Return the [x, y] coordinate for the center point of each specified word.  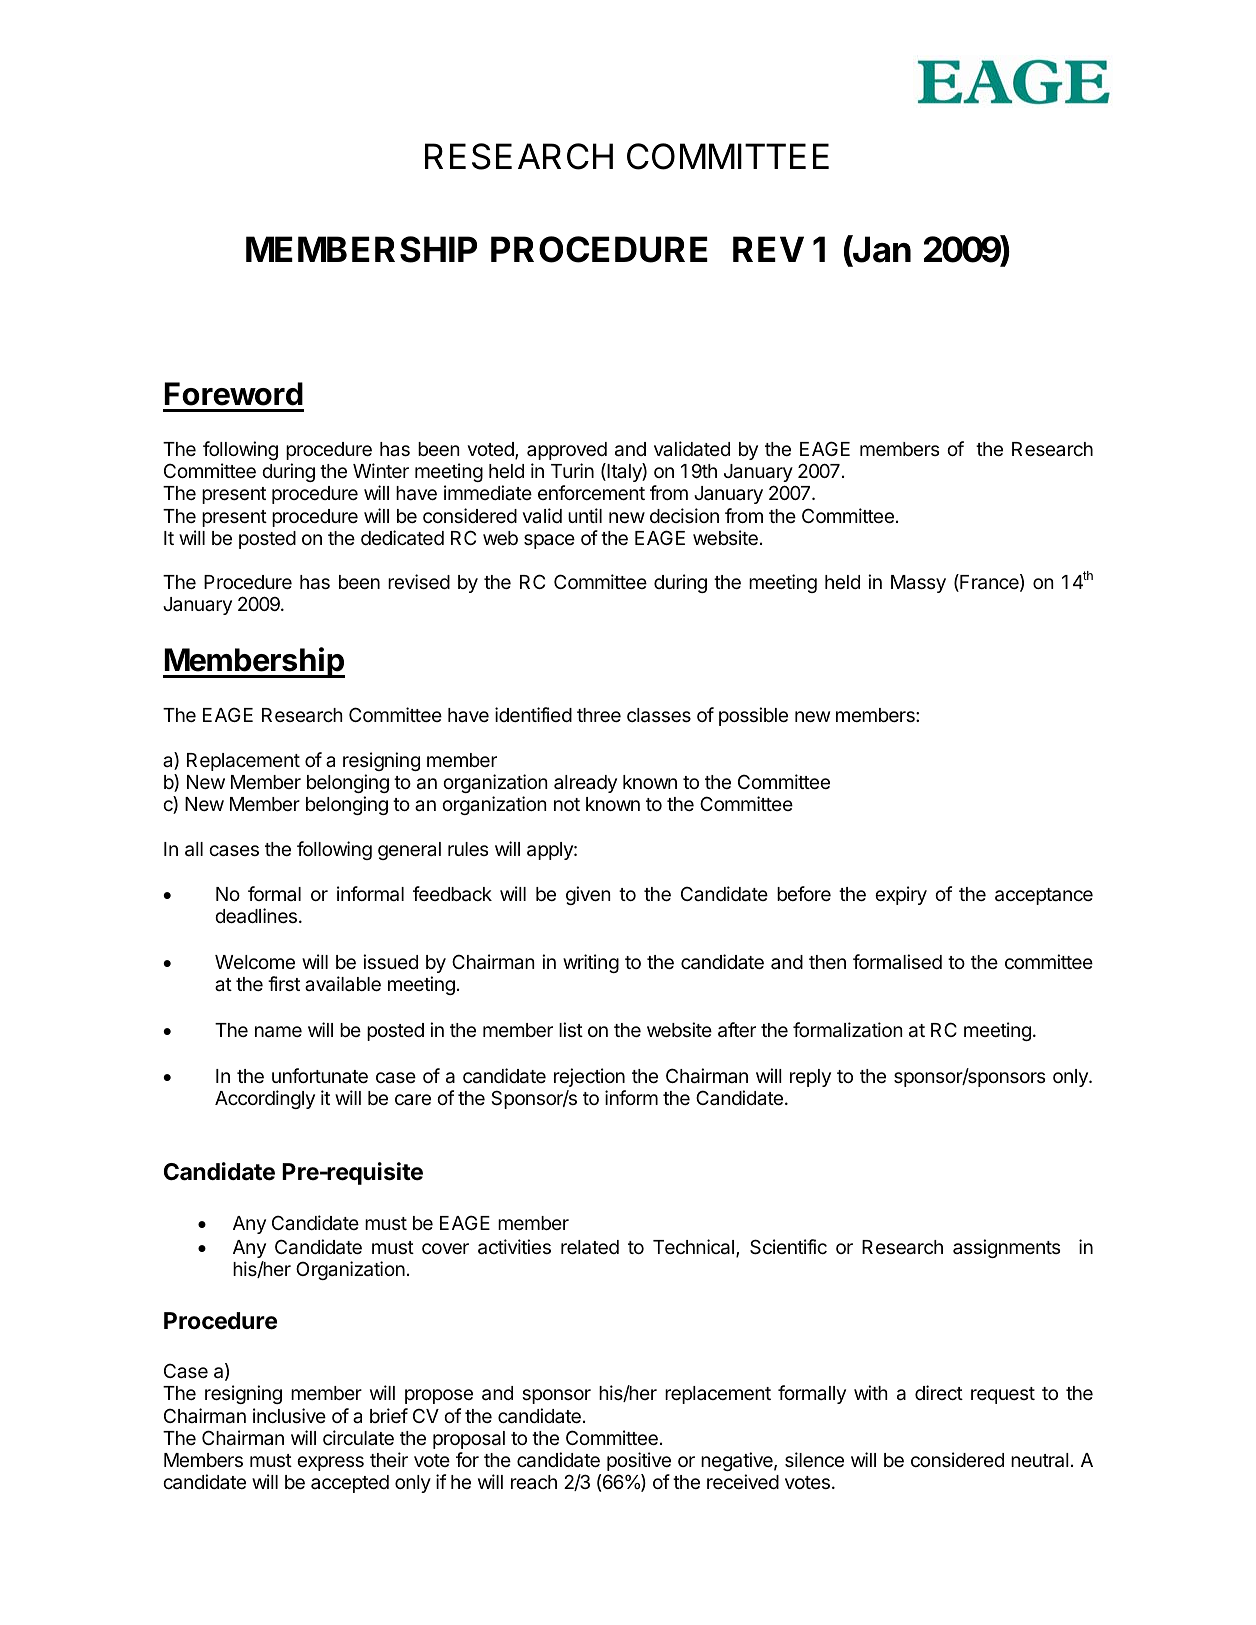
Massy [918, 584]
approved [567, 451]
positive [639, 1461]
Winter [381, 470]
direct [939, 1392]
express [330, 1463]
